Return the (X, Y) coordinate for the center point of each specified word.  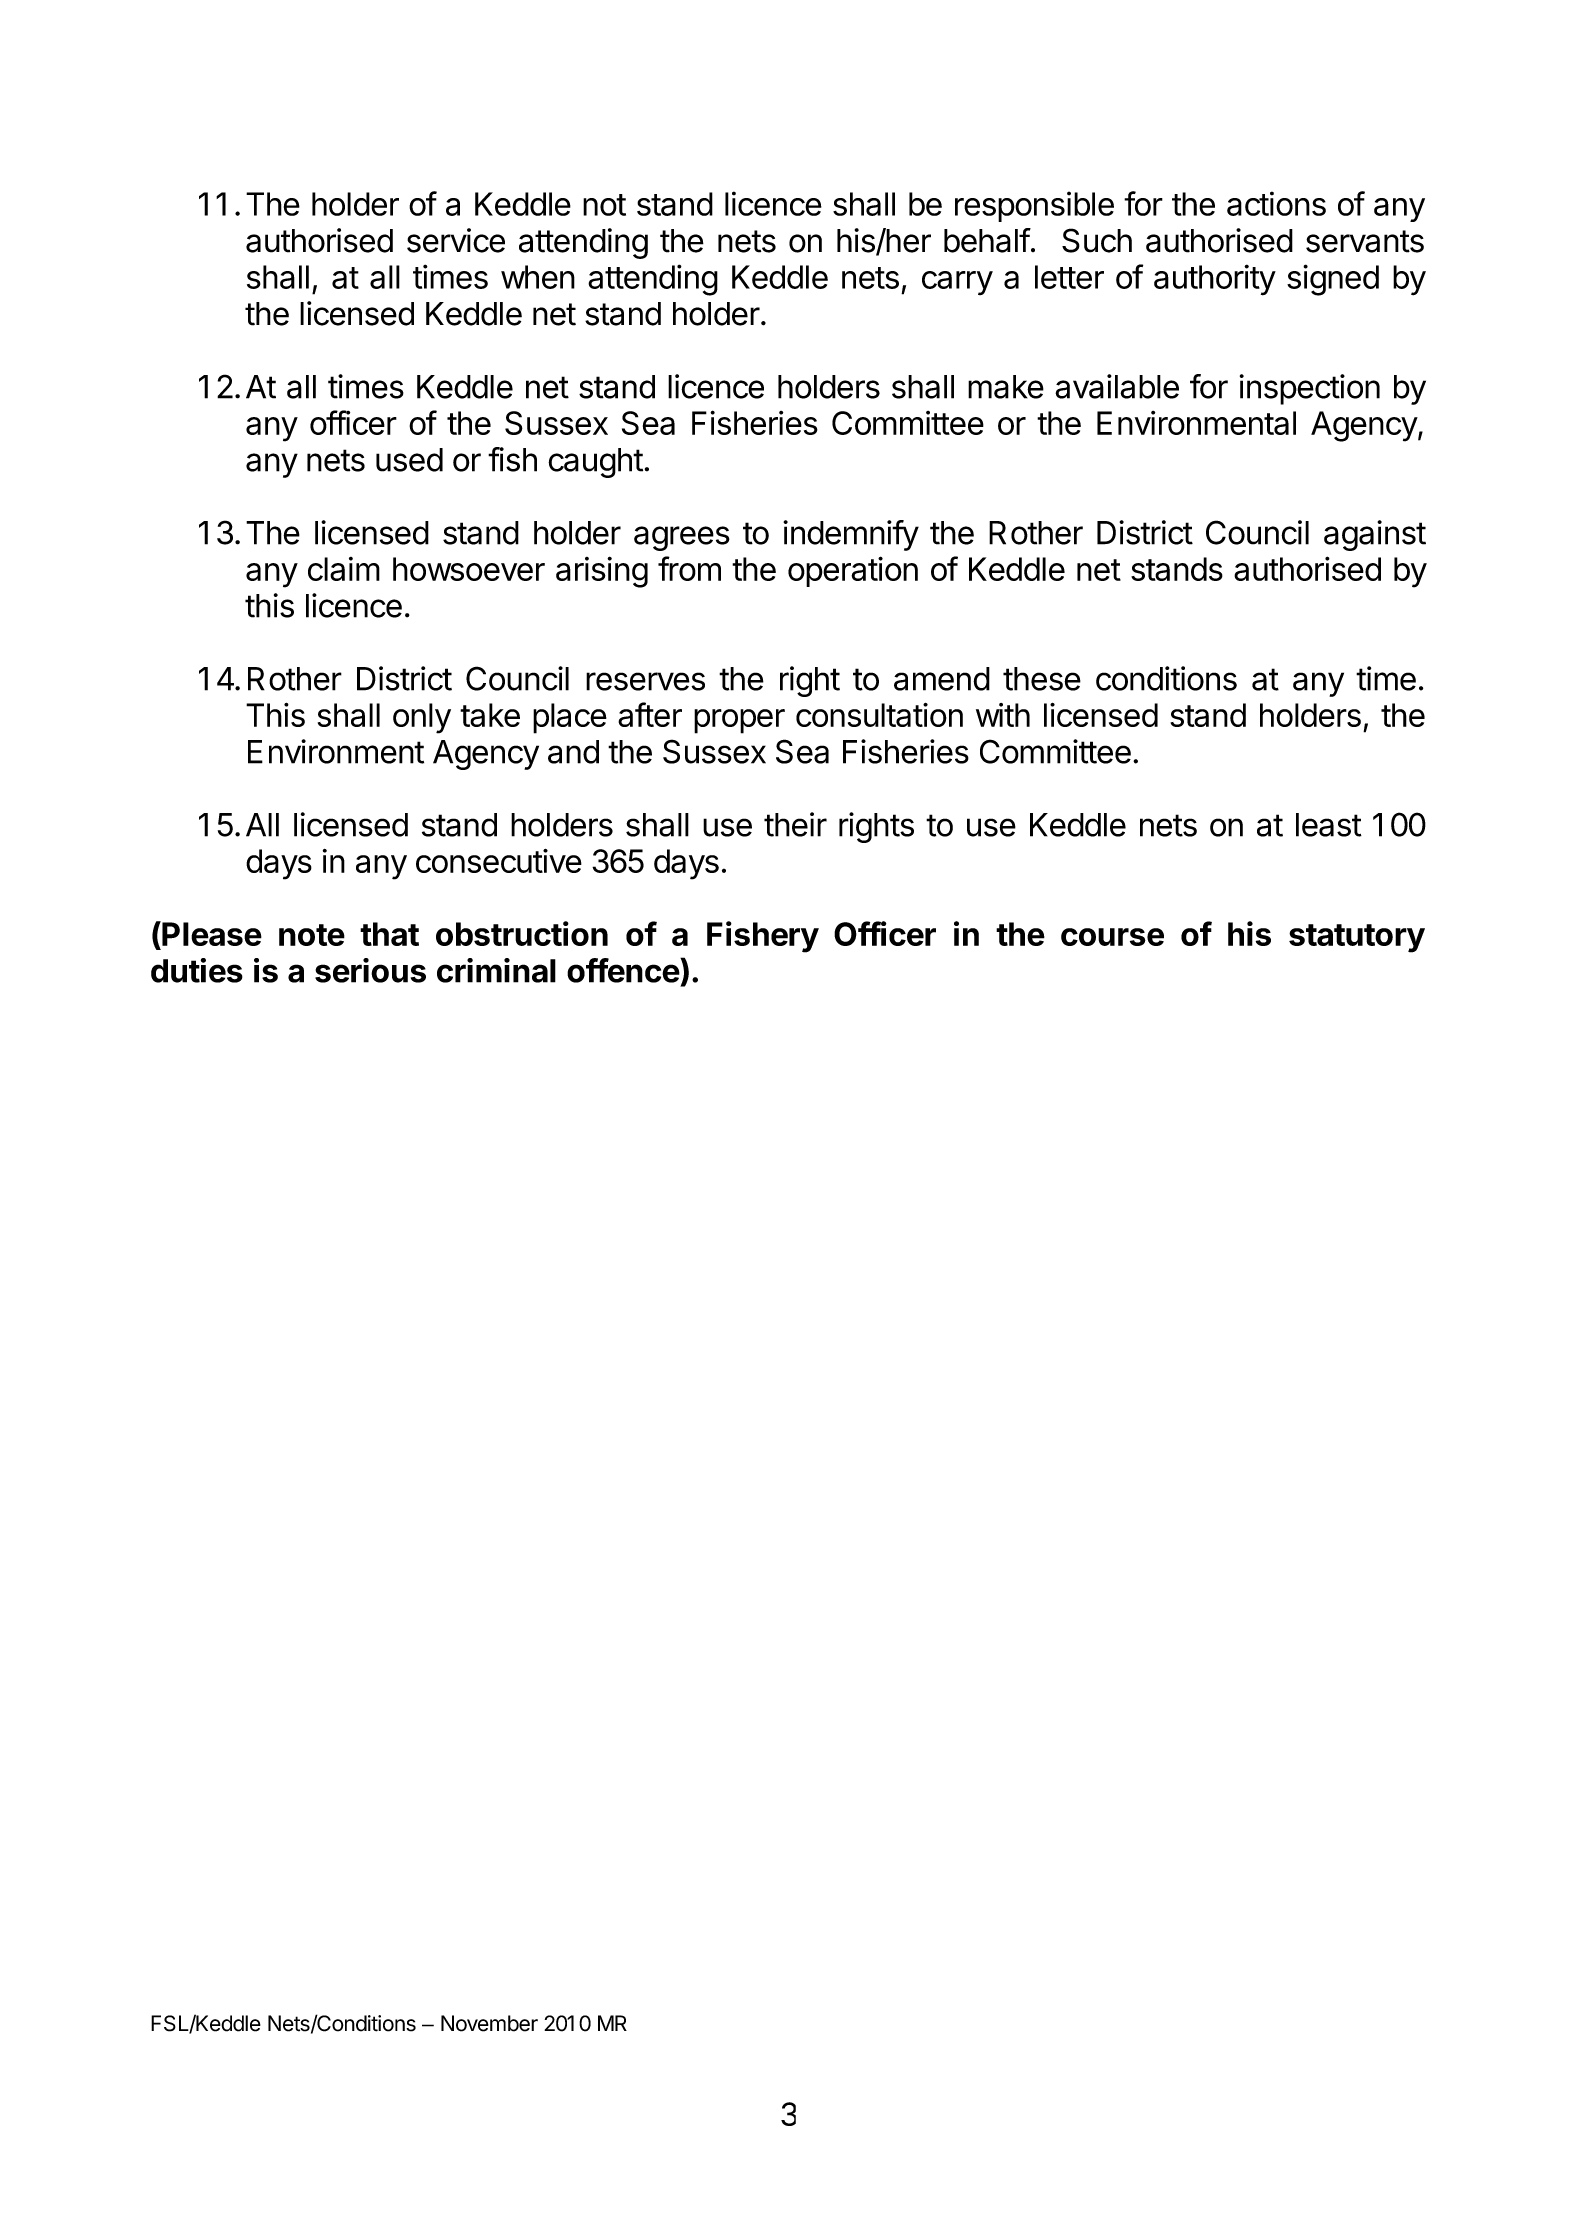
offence (624, 970)
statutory (1357, 938)
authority (1215, 280)
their (795, 824)
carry (957, 283)
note (312, 935)
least (1329, 825)
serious (370, 970)
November (489, 2023)
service (456, 240)
